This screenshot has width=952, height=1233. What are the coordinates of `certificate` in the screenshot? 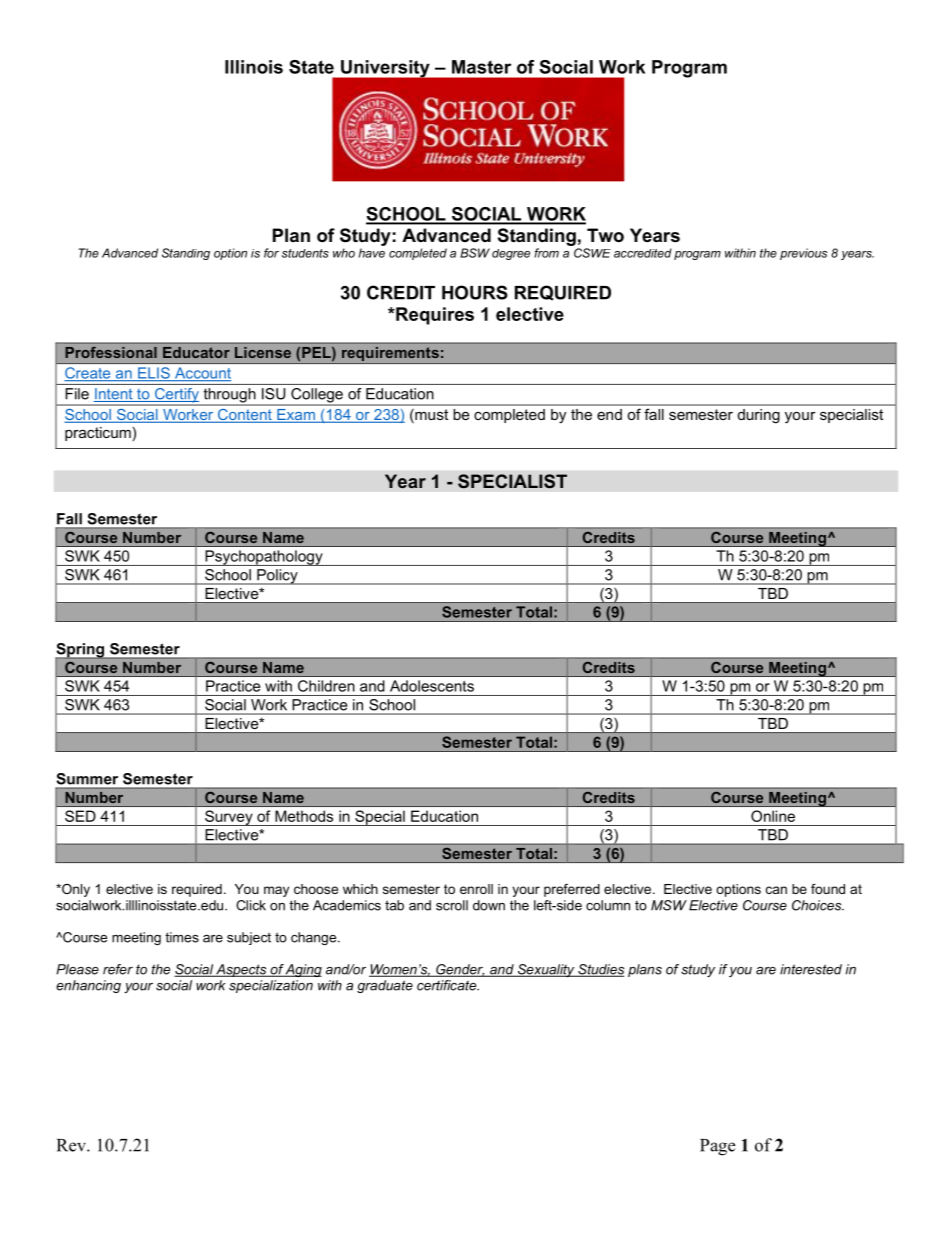 It's located at (448, 985).
